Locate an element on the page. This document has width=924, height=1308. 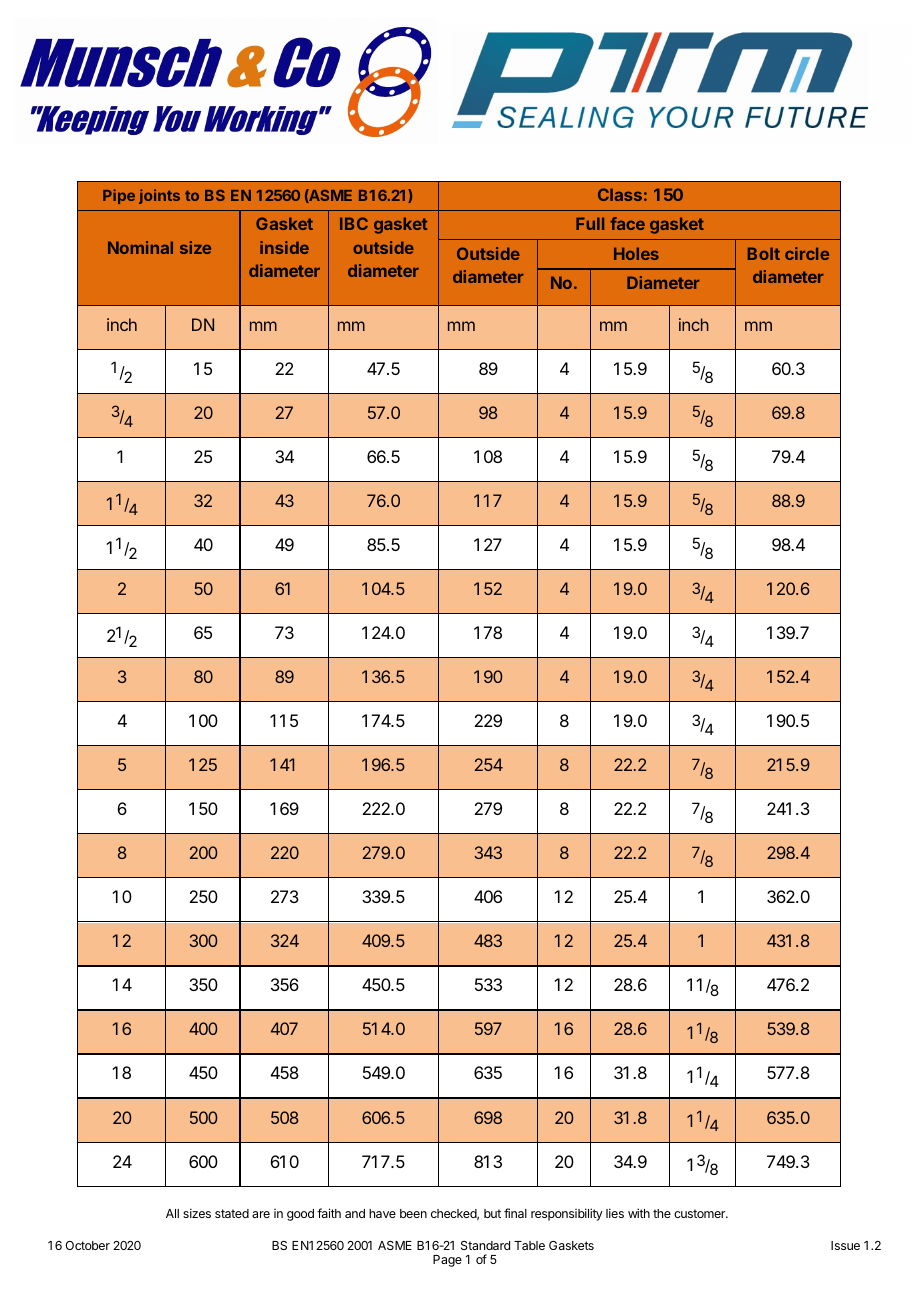
inside is located at coordinates (284, 247).
